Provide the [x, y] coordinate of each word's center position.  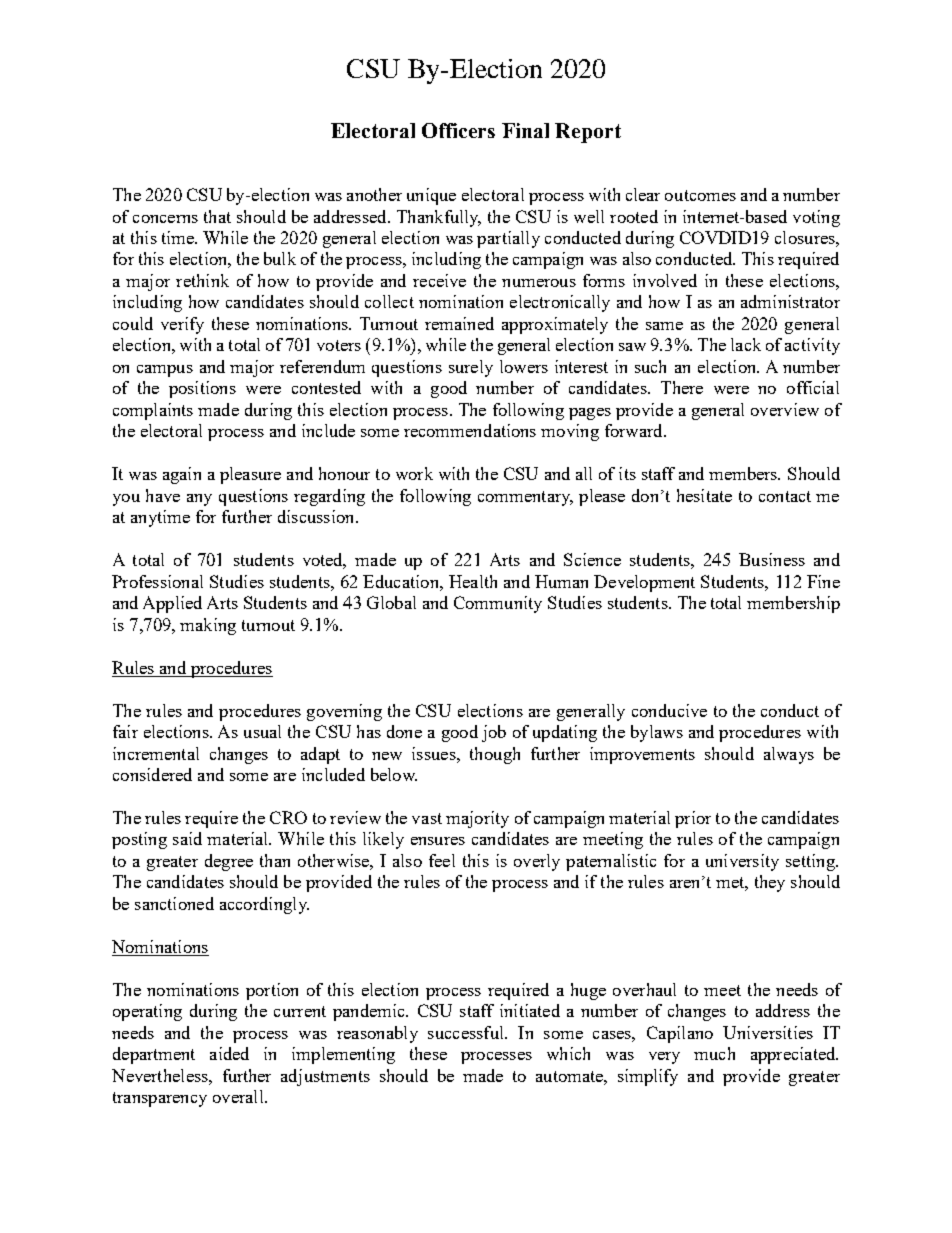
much [714, 1053]
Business [772, 559]
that [217, 216]
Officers [458, 130]
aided [229, 1053]
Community [498, 604]
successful [467, 1032]
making [208, 626]
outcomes [700, 195]
